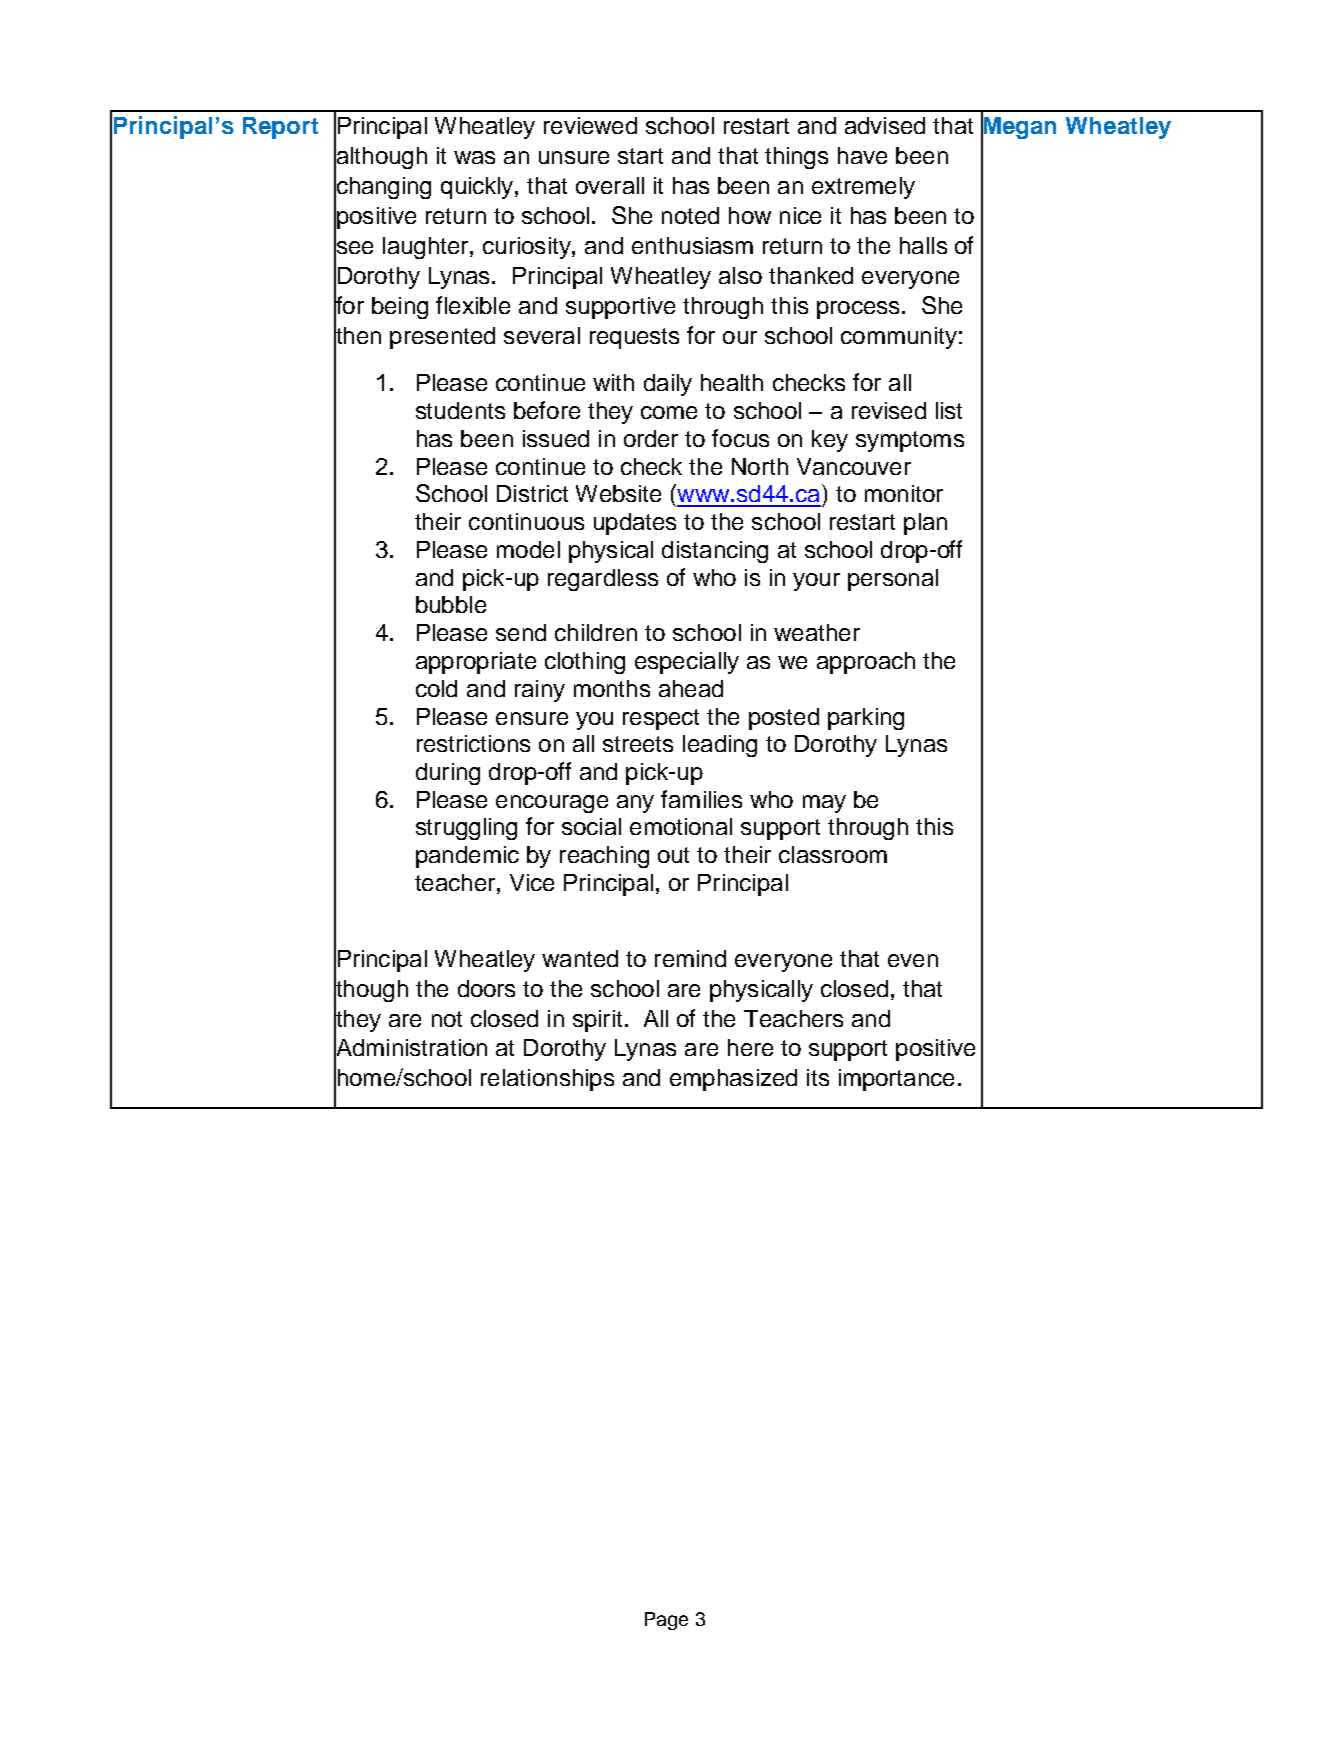 This document has height=1738, width=1343. I want to click on reaching, so click(604, 857).
